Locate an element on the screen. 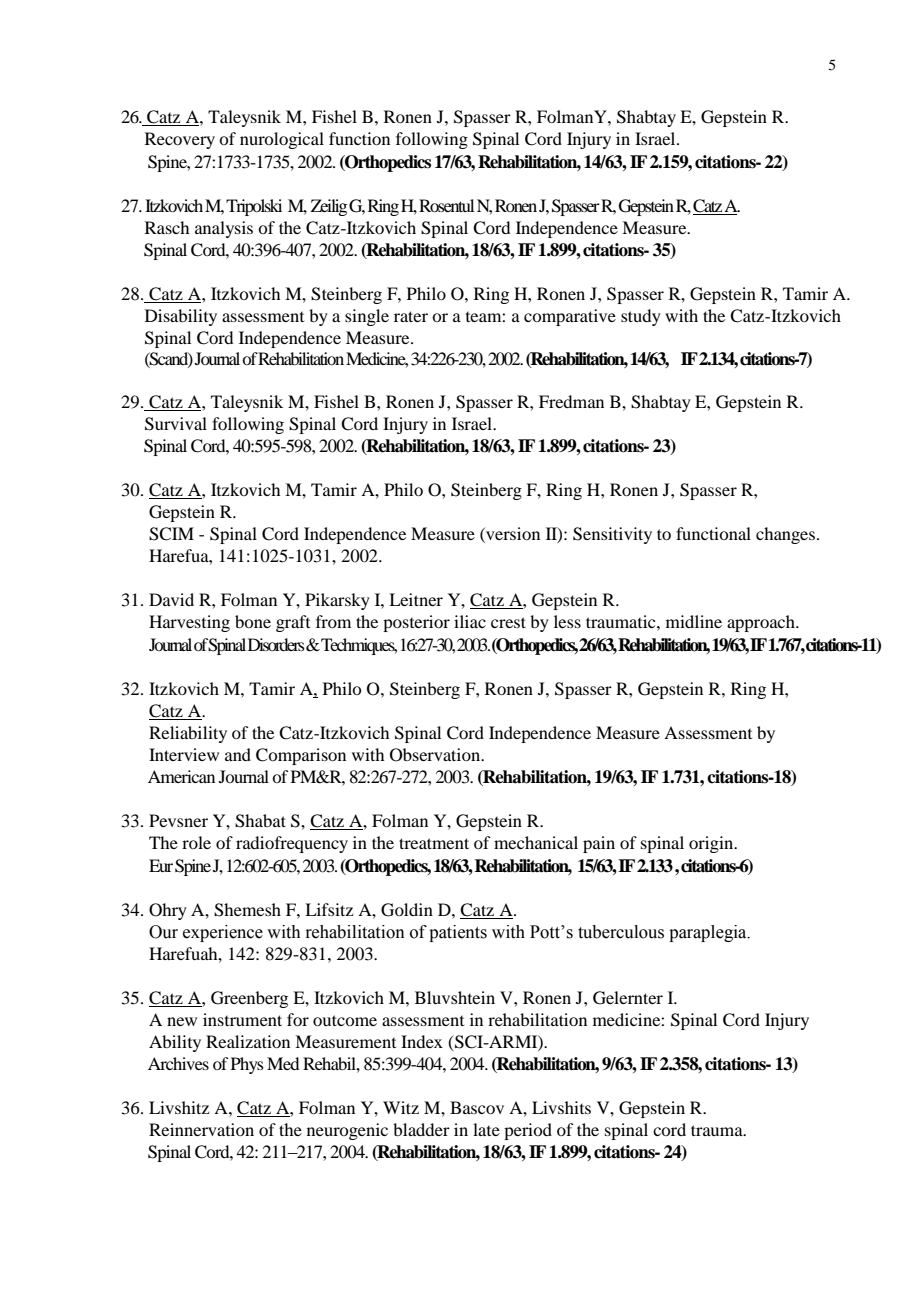 The width and height of the screenshot is (924, 1308). bone is located at coordinates (253, 621).
